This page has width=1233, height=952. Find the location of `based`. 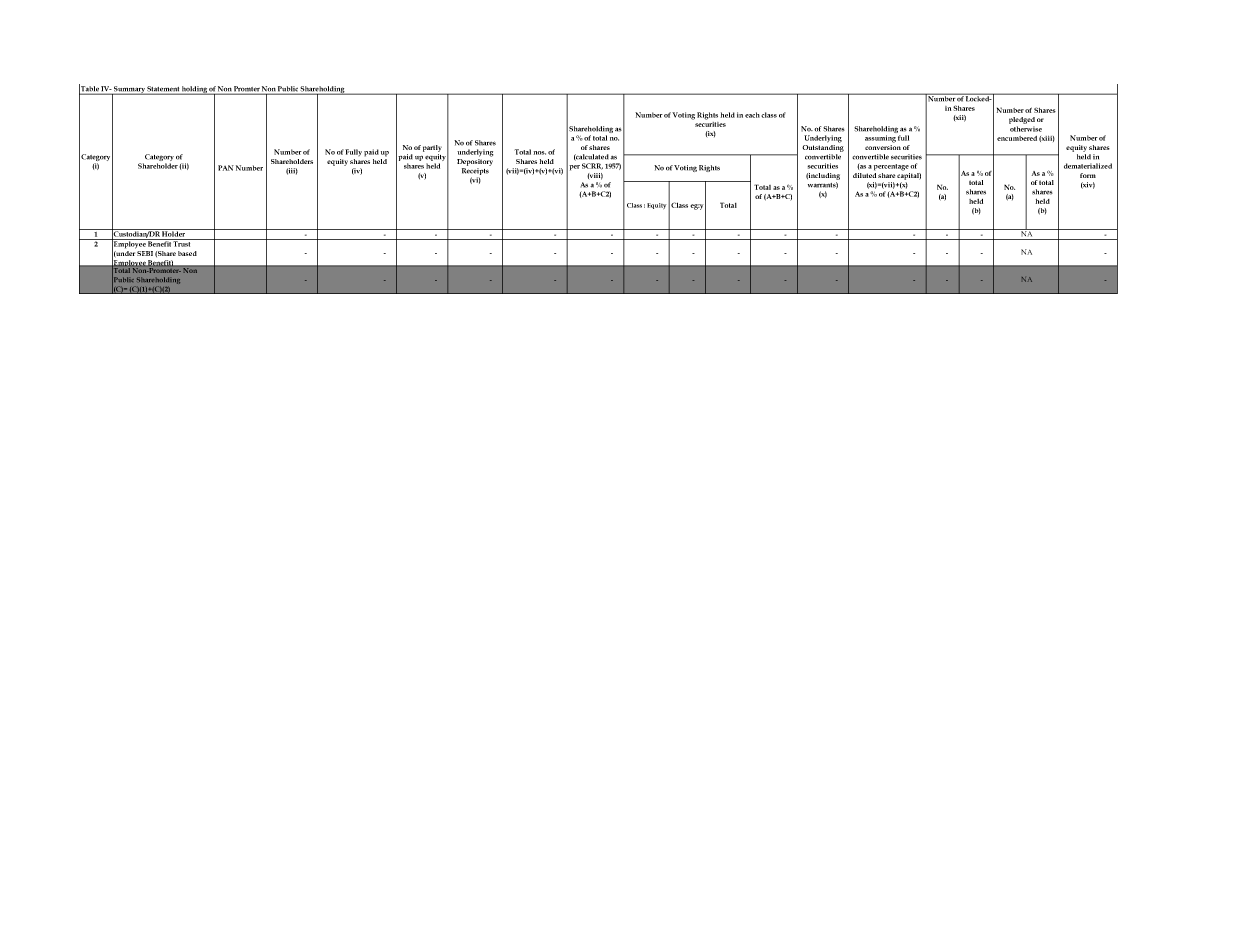

based is located at coordinates (187, 253).
